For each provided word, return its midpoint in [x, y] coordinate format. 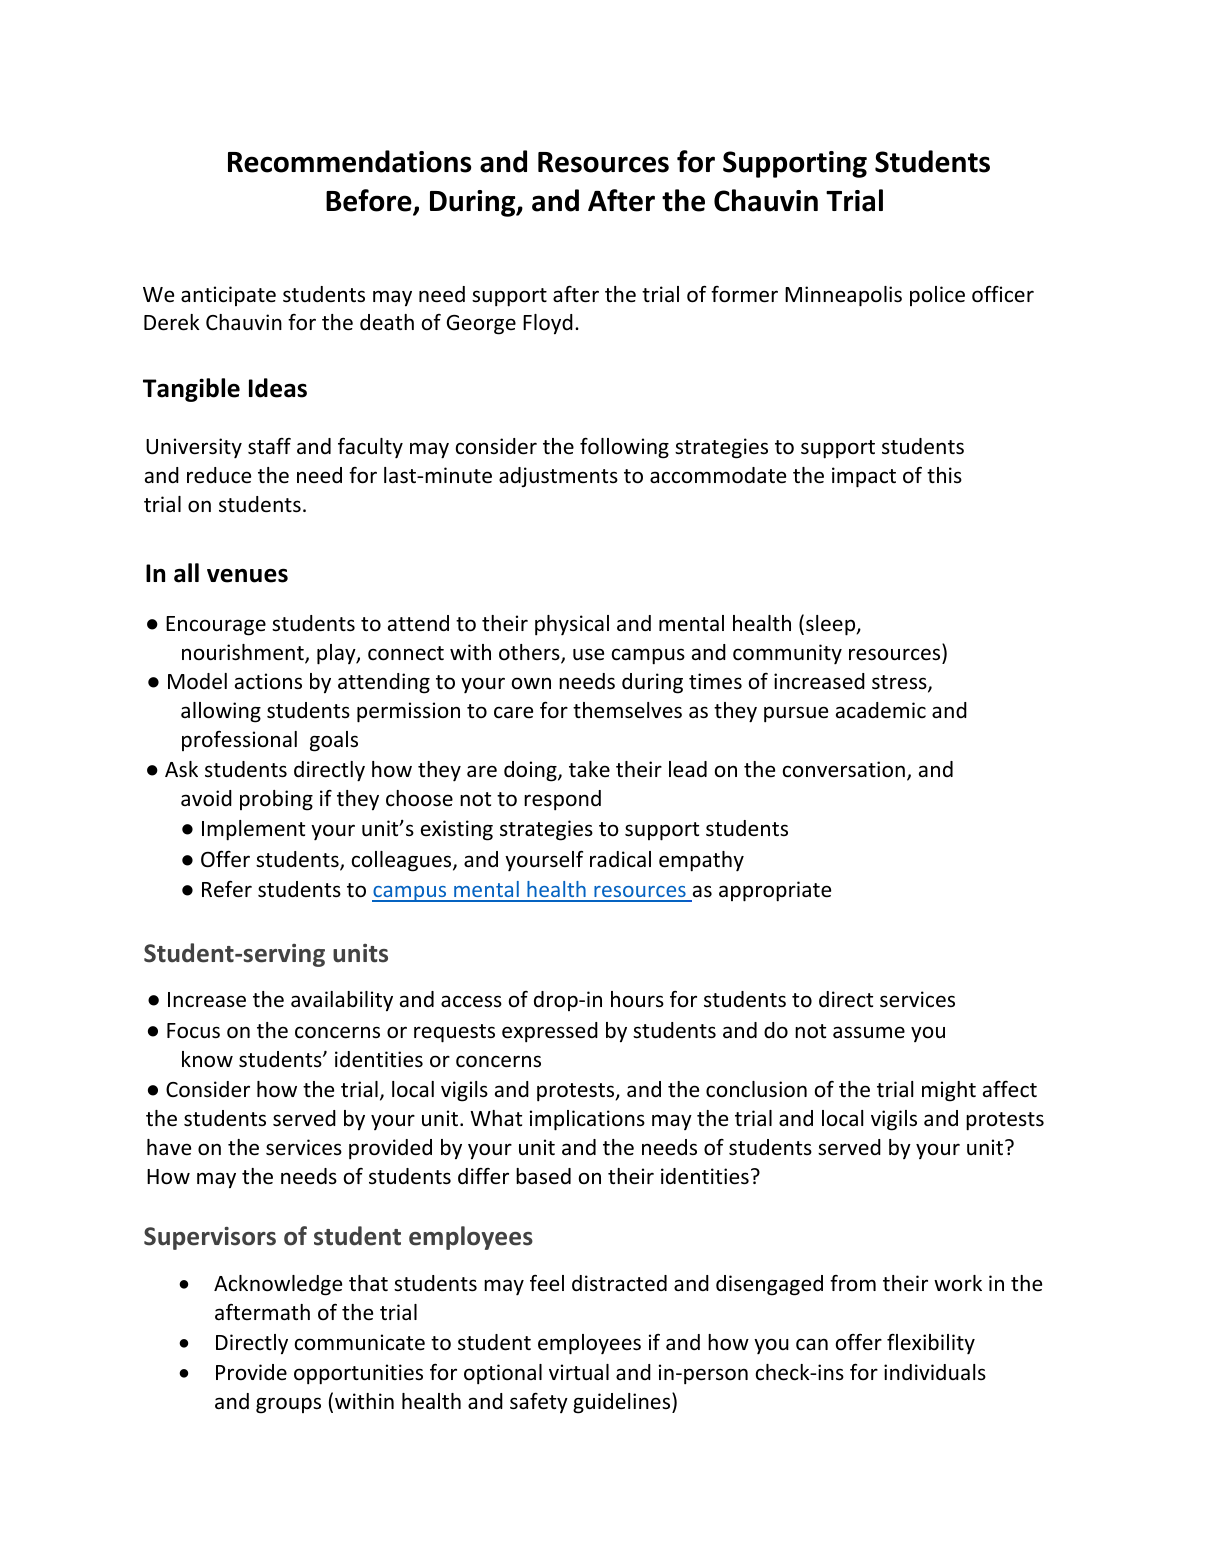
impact [864, 477]
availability [342, 1001]
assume [869, 1032]
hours [637, 999]
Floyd [548, 324]
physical [572, 625]
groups [288, 1405]
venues [247, 575]
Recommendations [350, 161]
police [937, 296]
